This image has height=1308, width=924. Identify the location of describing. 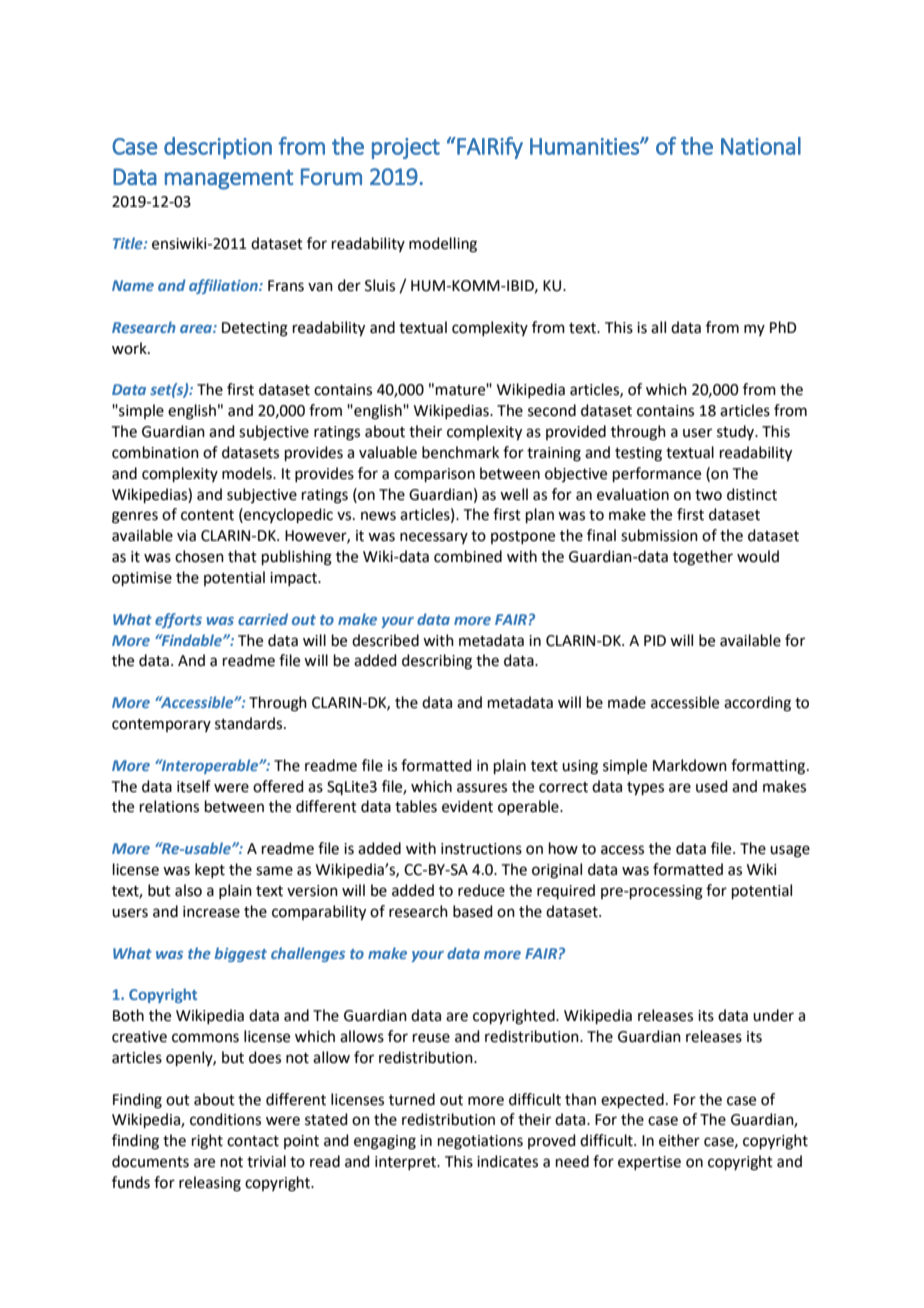
(437, 662).
